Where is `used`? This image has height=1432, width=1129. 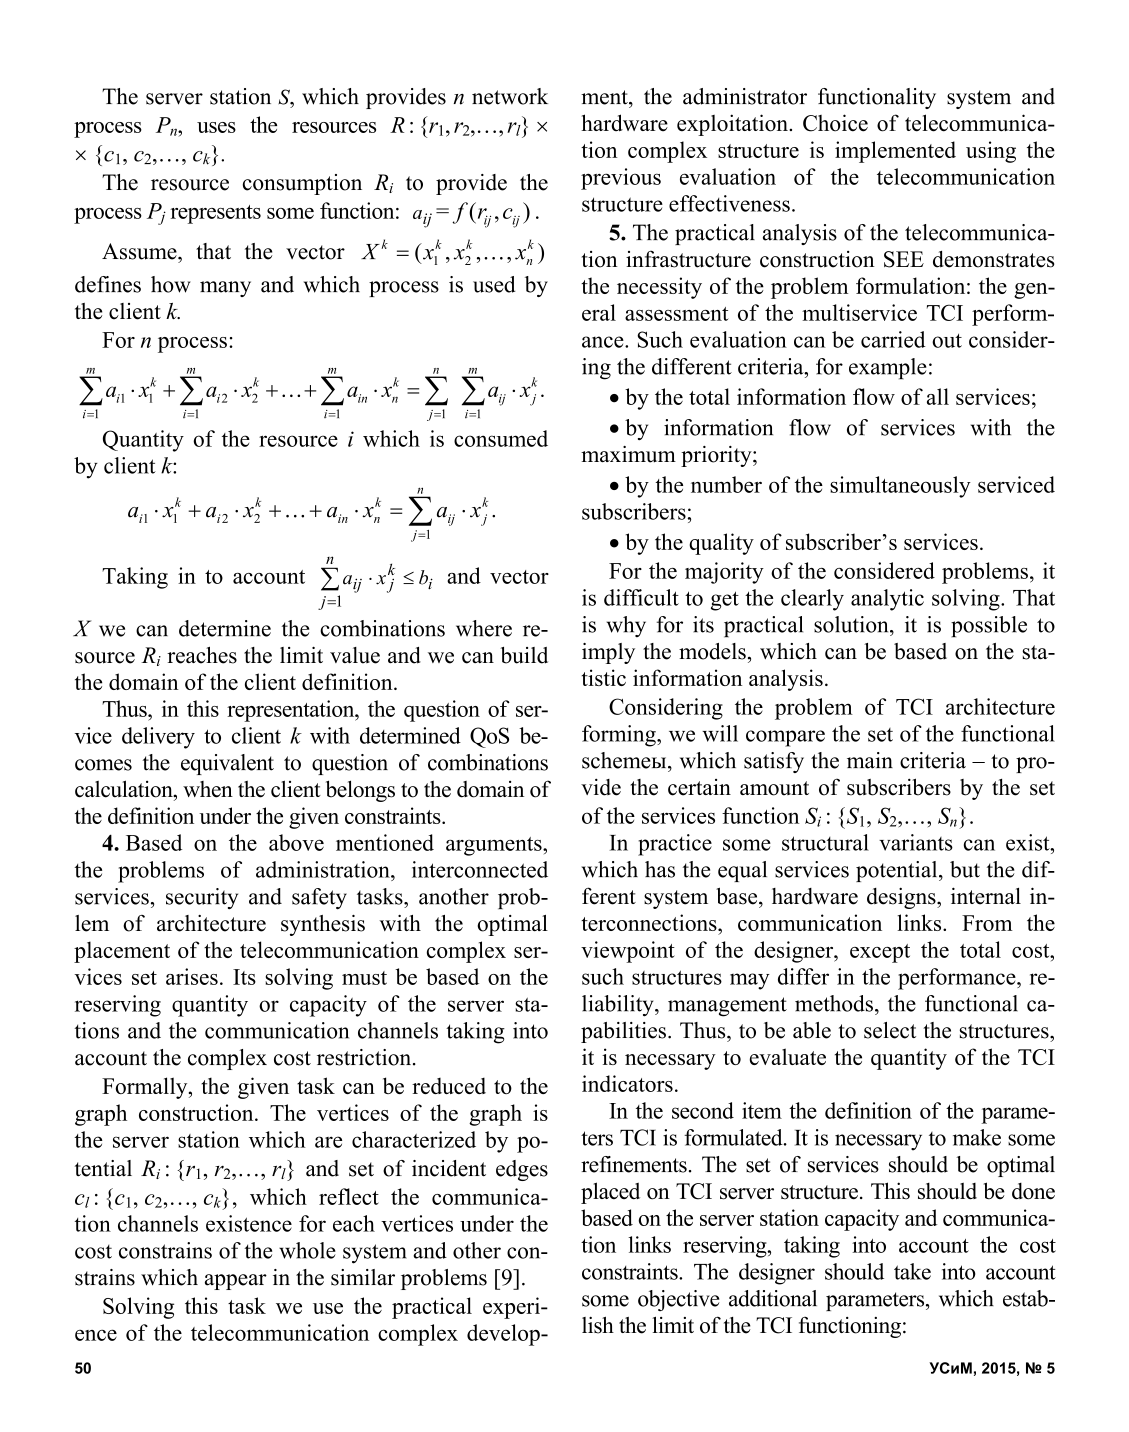
used is located at coordinates (494, 284).
